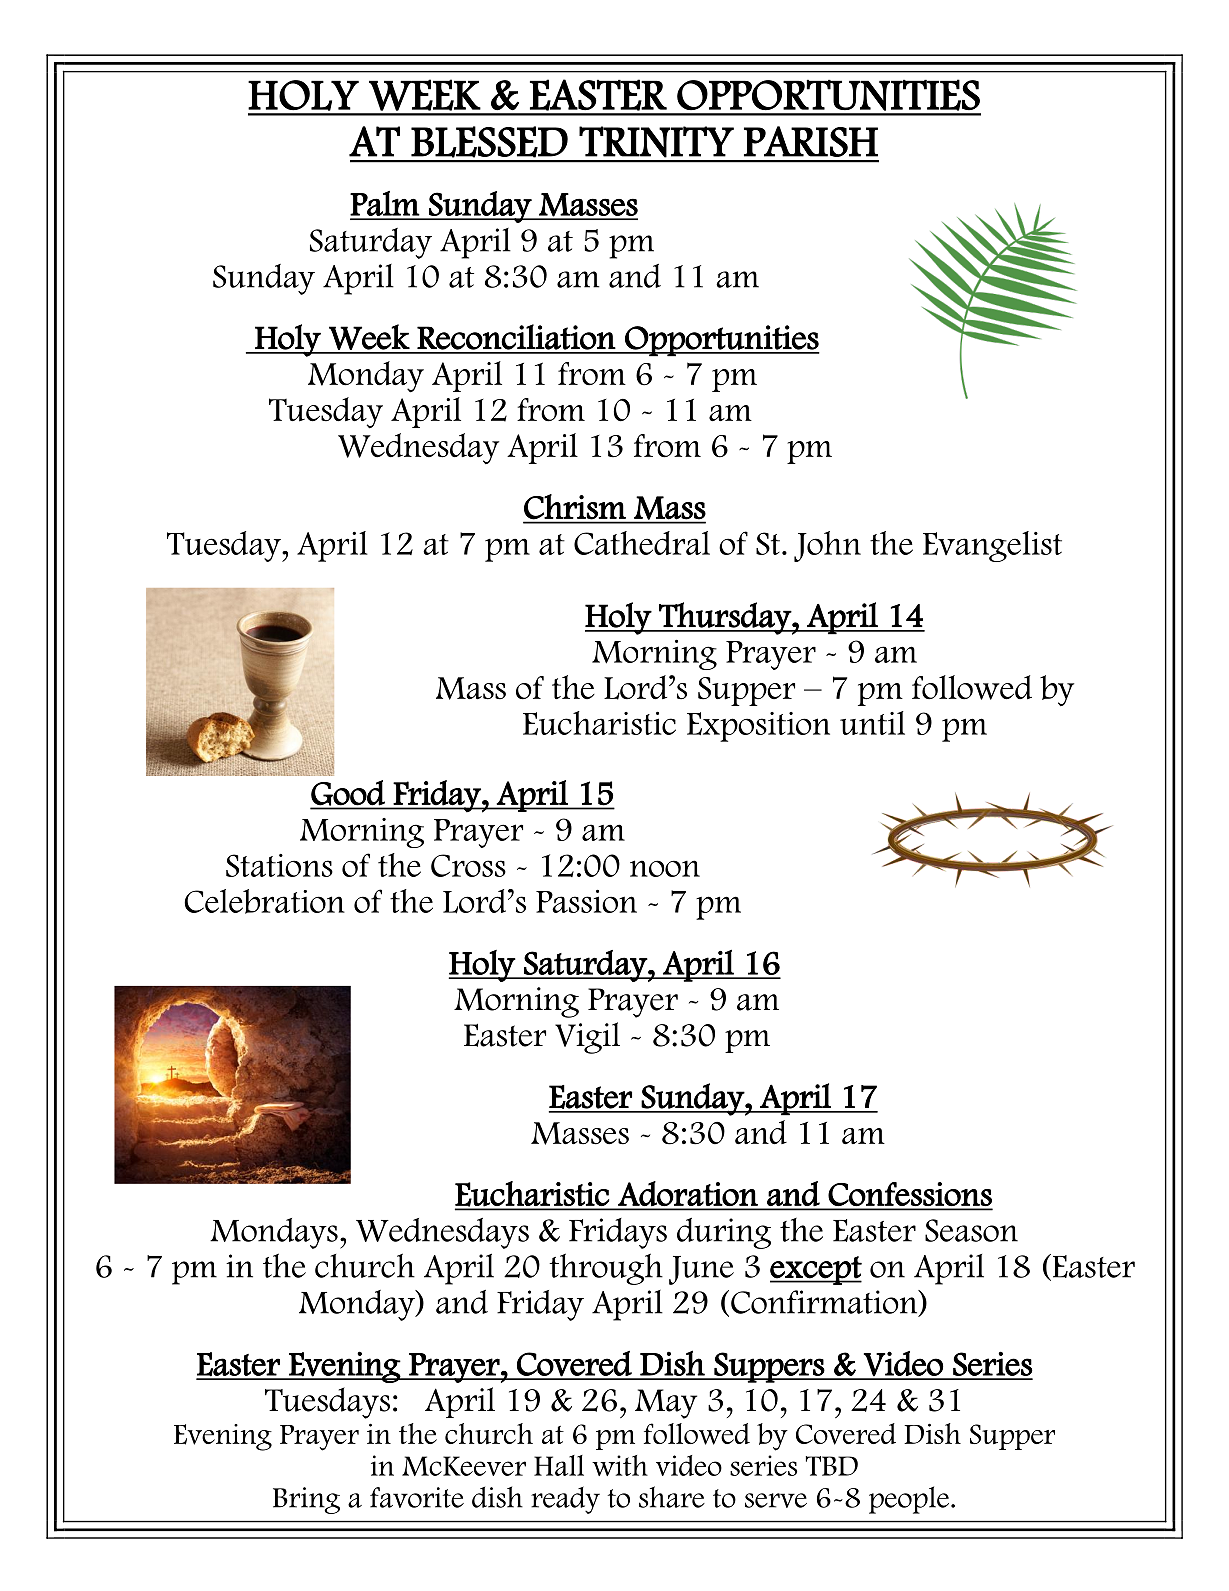 This screenshot has width=1229, height=1591. I want to click on Stations, so click(279, 865).
